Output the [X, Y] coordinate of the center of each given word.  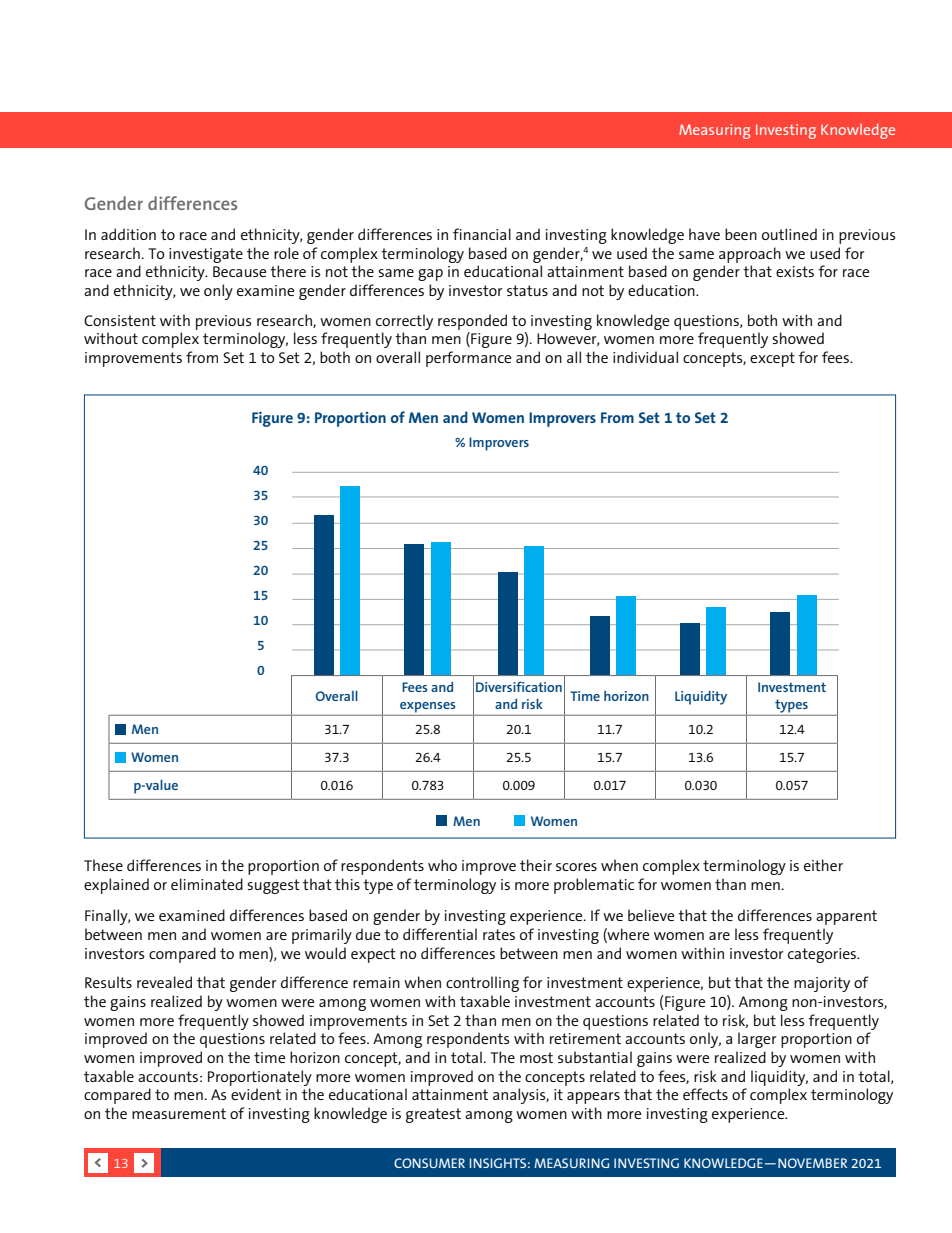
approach [750, 255]
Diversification [519, 686]
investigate [206, 255]
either [823, 865]
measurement [179, 1113]
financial [482, 234]
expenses [428, 707]
